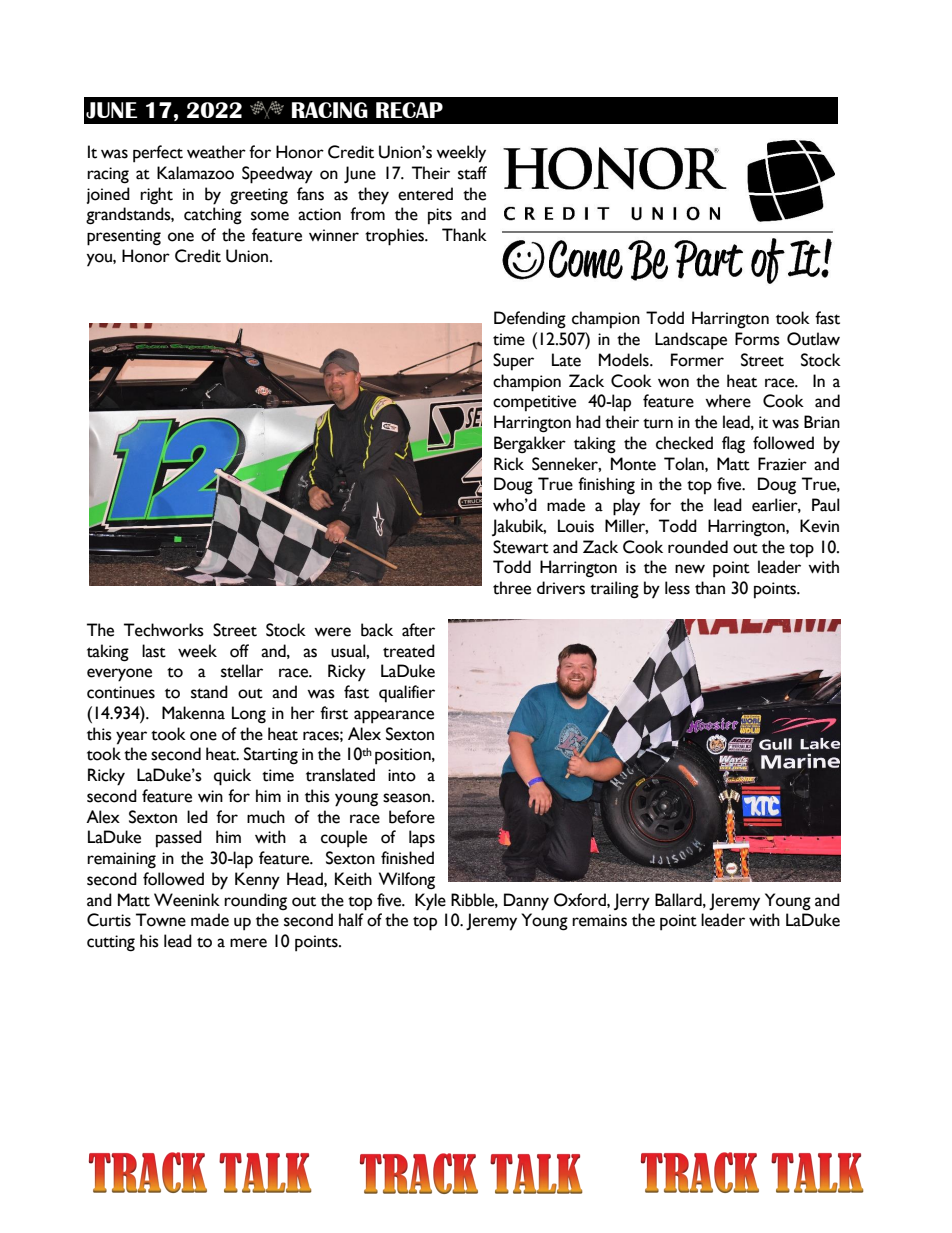 This screenshot has height=1233, width=952. Describe the element at coordinates (124, 237) in the screenshot. I see `presenting` at that location.
